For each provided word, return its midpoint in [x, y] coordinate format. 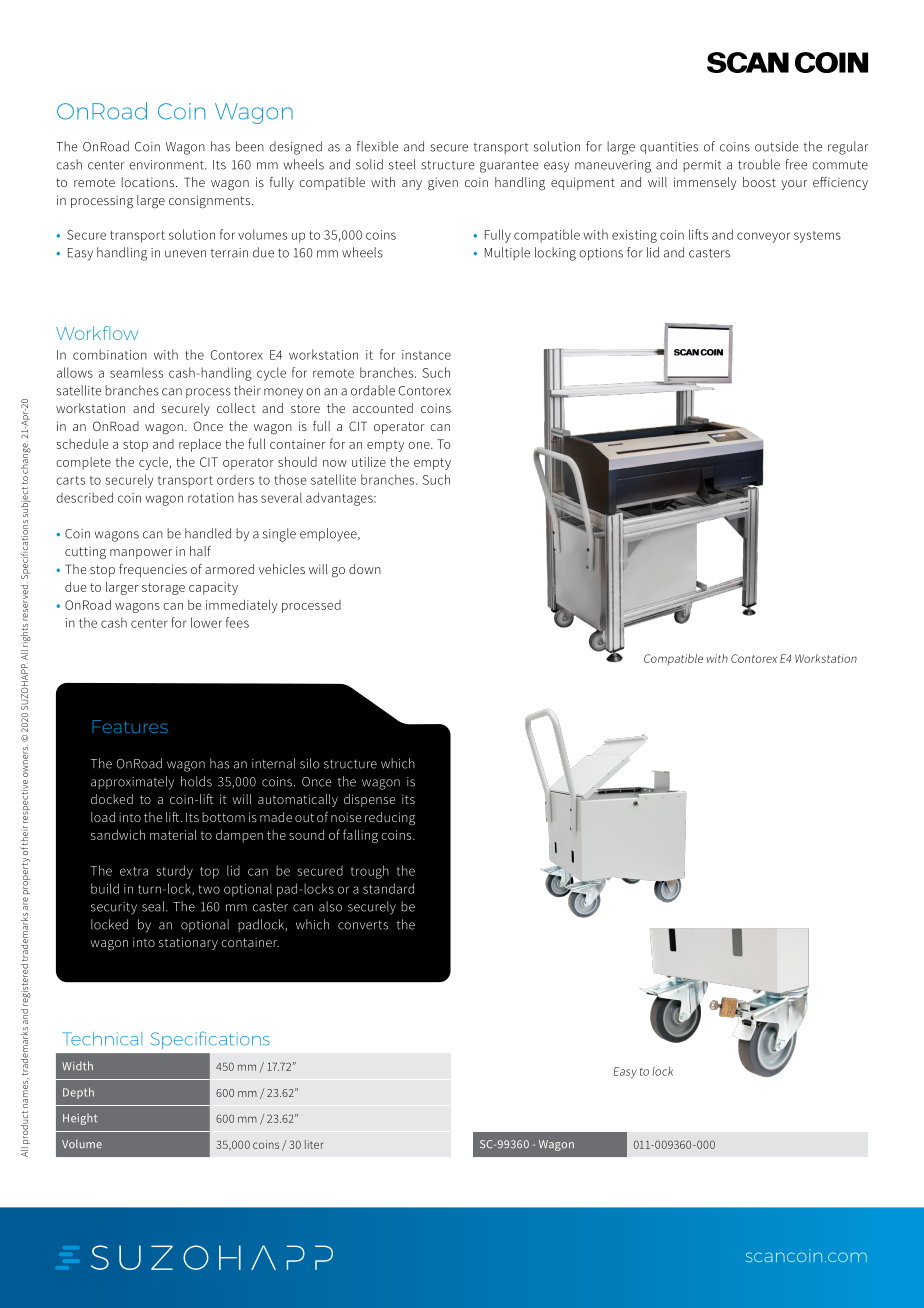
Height [80, 1119]
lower [206, 622]
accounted [383, 408]
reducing [390, 818]
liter [314, 1144]
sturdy [174, 872]
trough [370, 872]
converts [363, 925]
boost [759, 182]
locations [149, 182]
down [365, 569]
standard [388, 888]
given [443, 183]
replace [200, 445]
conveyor [763, 237]
